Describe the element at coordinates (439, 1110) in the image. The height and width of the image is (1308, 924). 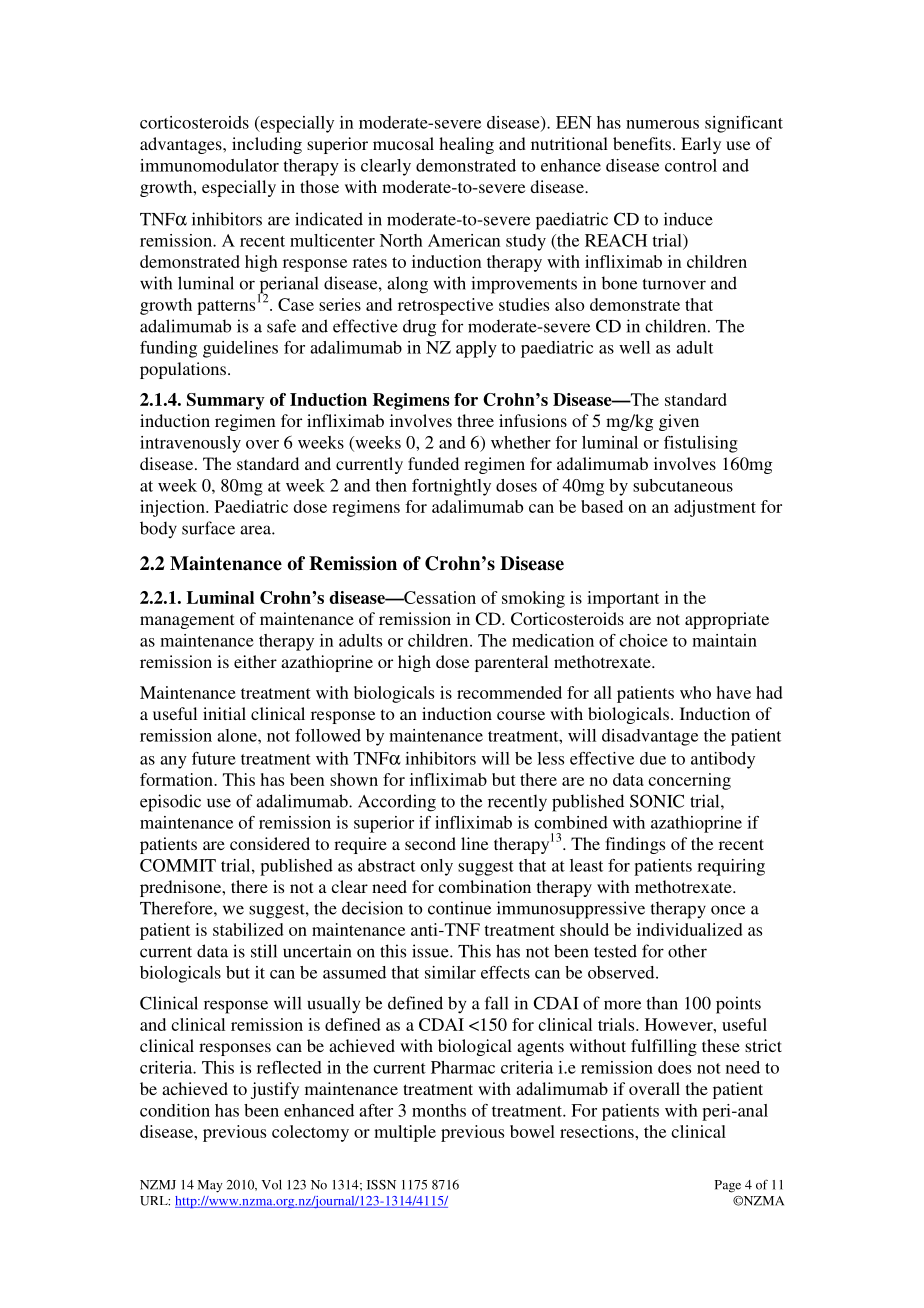
I see `months` at that location.
